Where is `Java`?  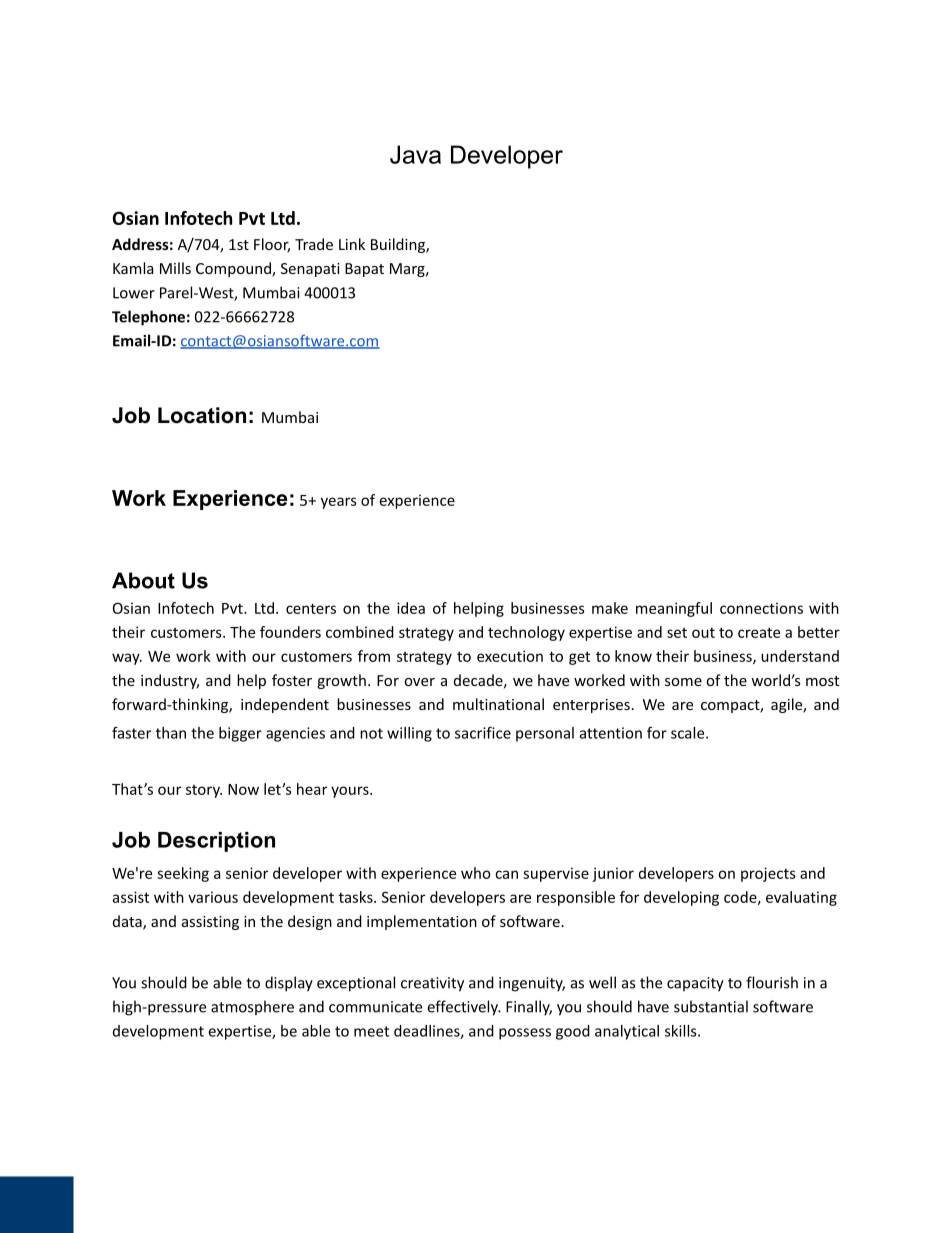
Java is located at coordinates (415, 154).
